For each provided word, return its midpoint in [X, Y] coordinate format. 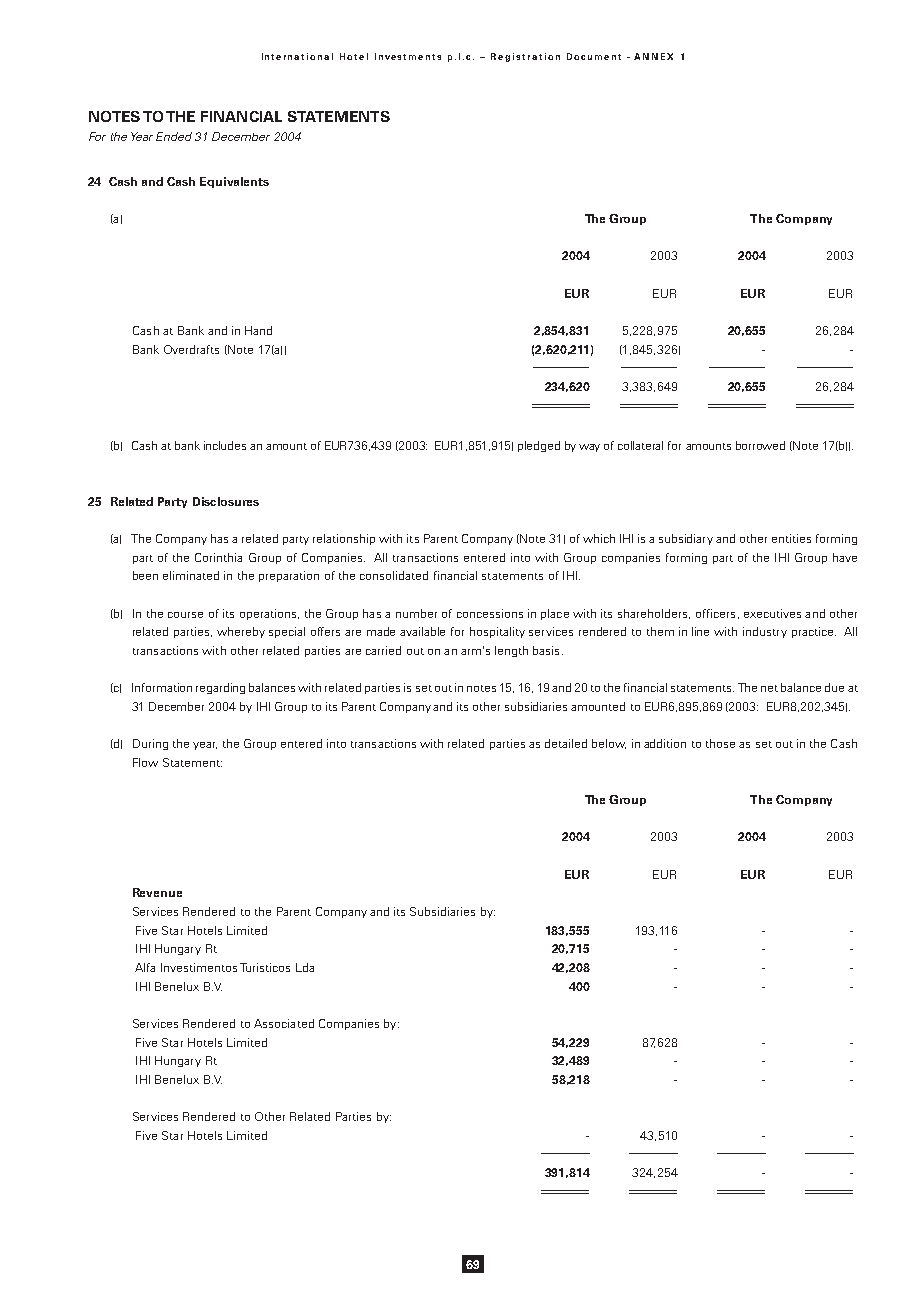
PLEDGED [539, 446]
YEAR [205, 746]
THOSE [720, 743]
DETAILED [566, 743]
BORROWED [760, 445]
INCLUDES [225, 445]
